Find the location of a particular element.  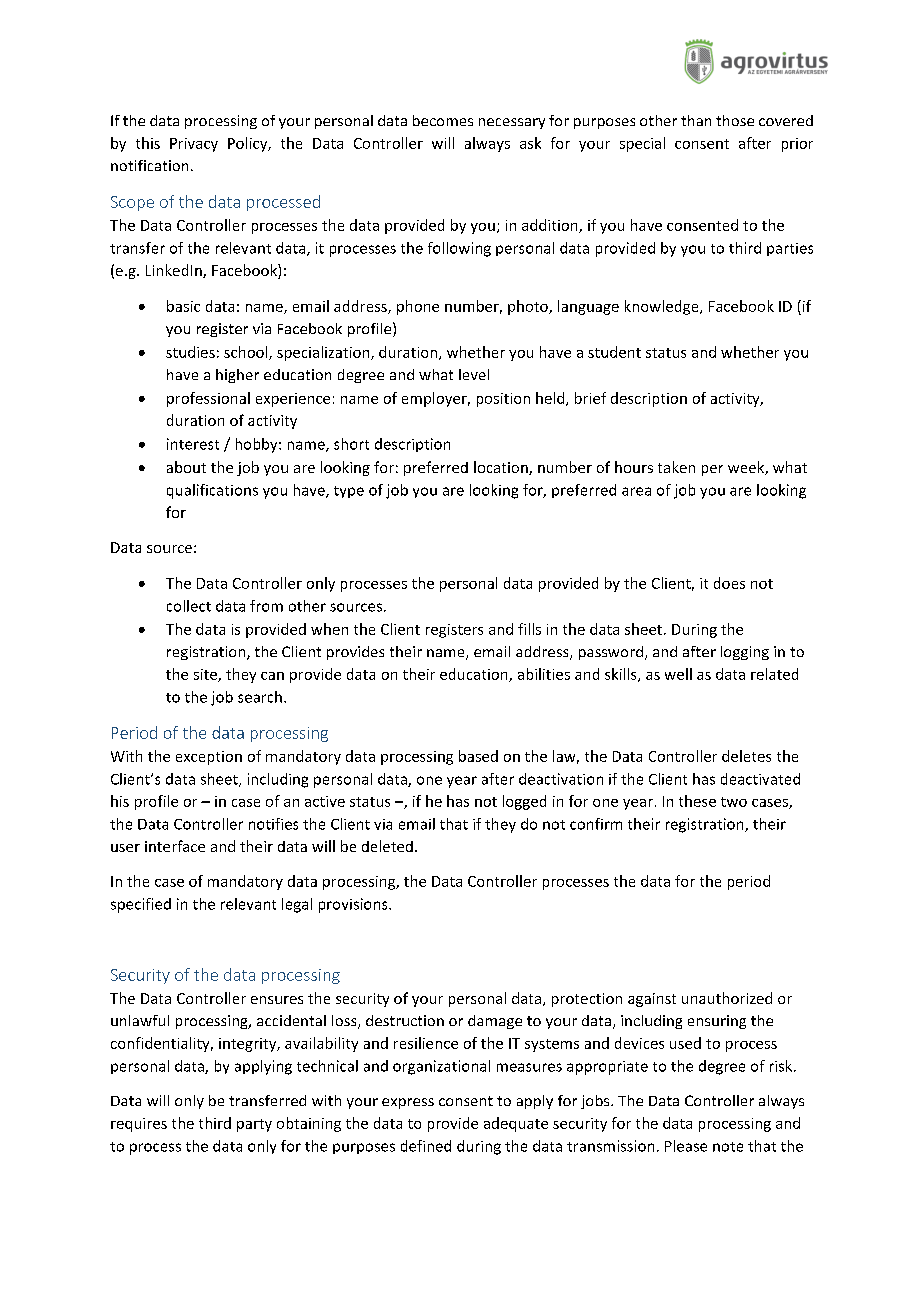

becomes is located at coordinates (443, 120).
